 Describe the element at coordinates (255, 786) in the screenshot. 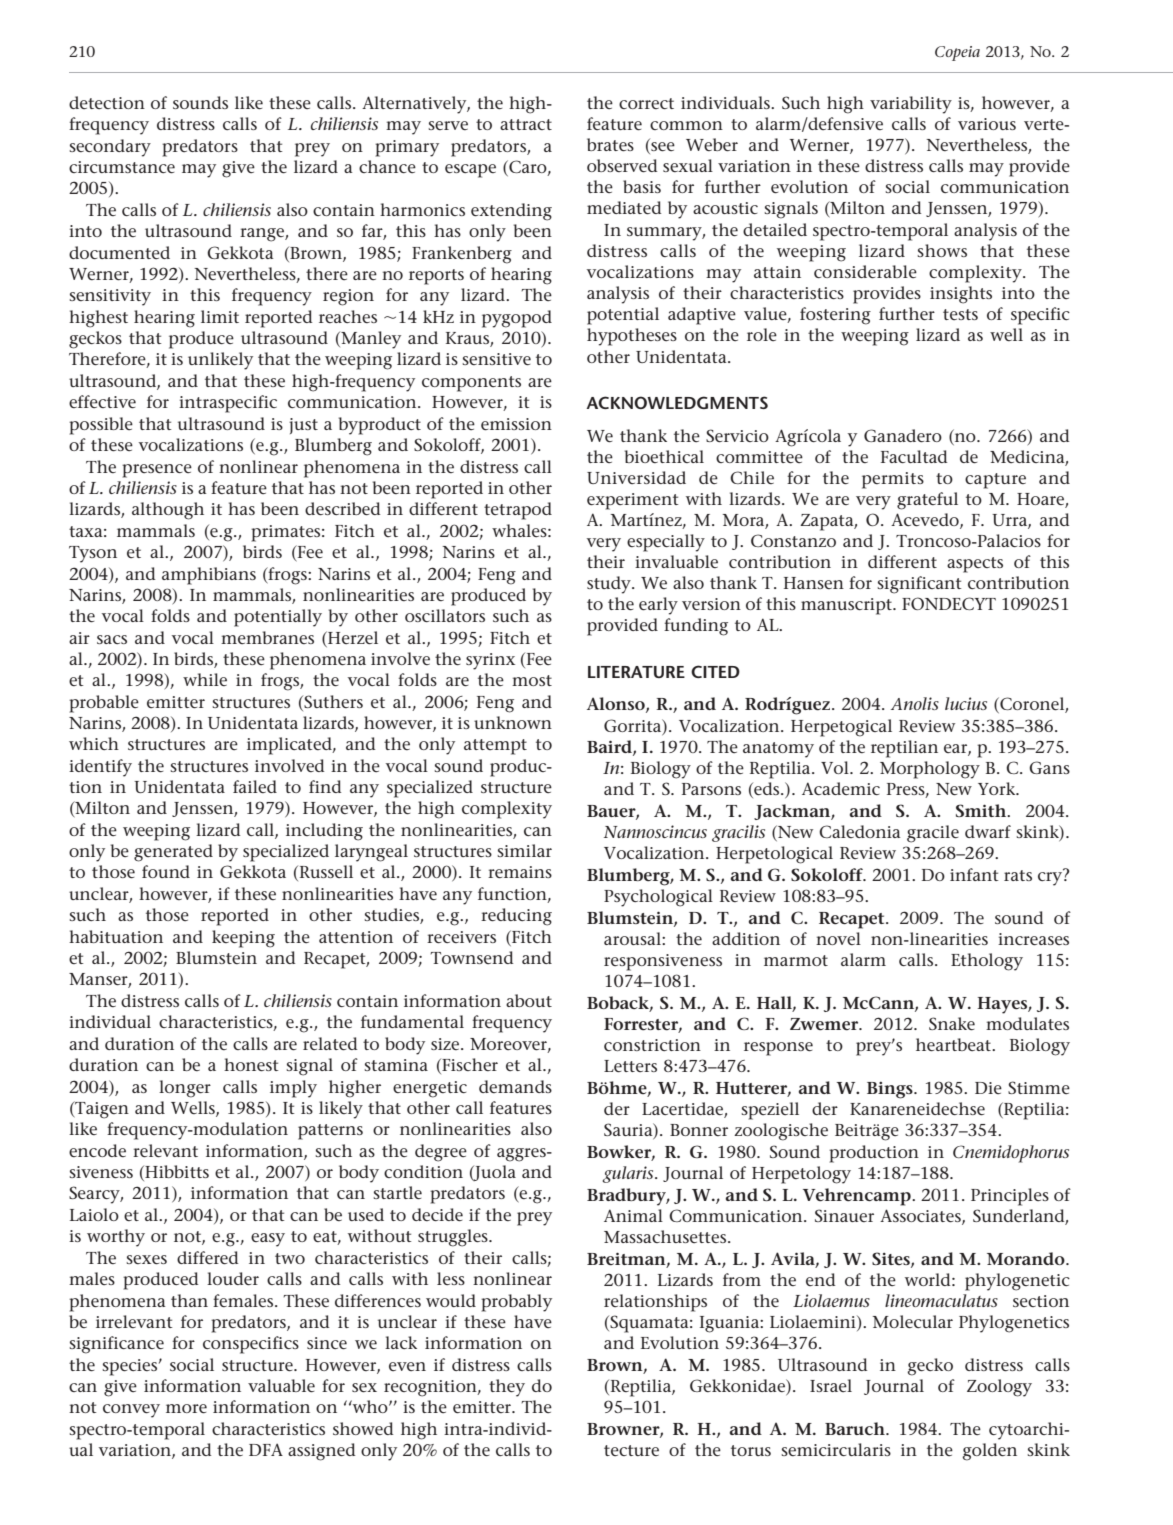

I see `failed` at that location.
